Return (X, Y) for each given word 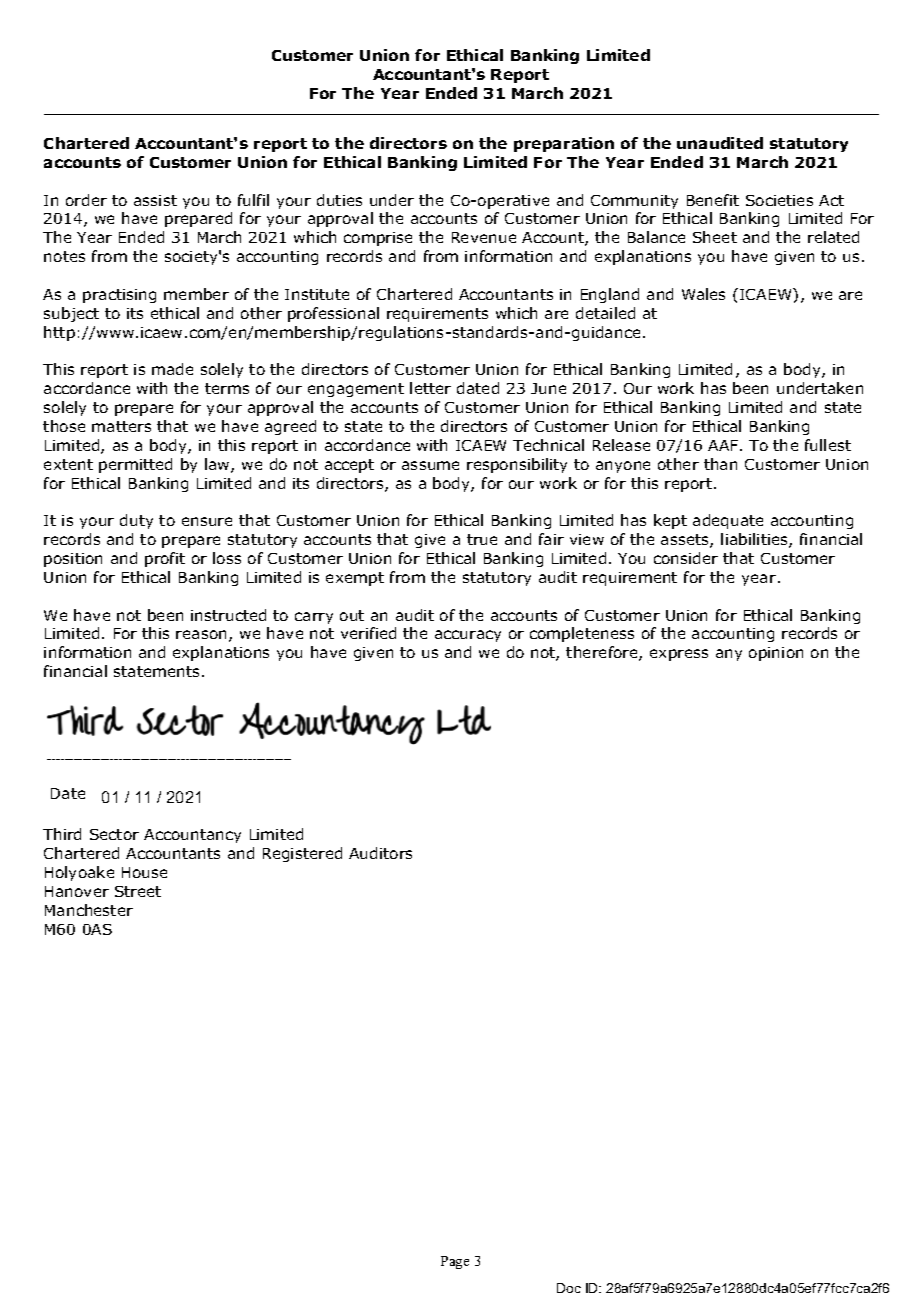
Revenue (484, 237)
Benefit (713, 200)
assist (155, 200)
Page (455, 1262)
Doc (569, 1288)
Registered (302, 854)
